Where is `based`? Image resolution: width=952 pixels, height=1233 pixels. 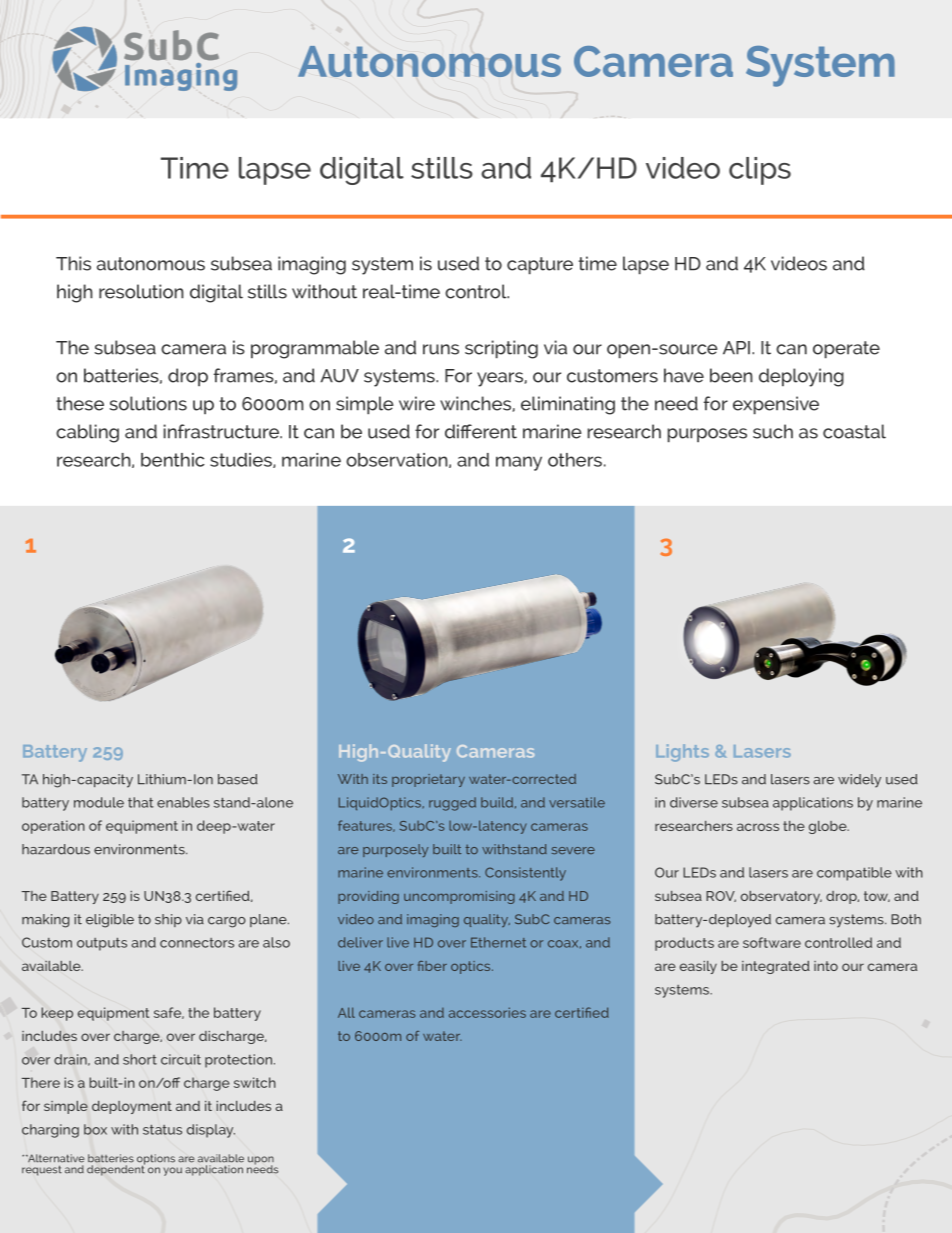
based is located at coordinates (238, 779).
